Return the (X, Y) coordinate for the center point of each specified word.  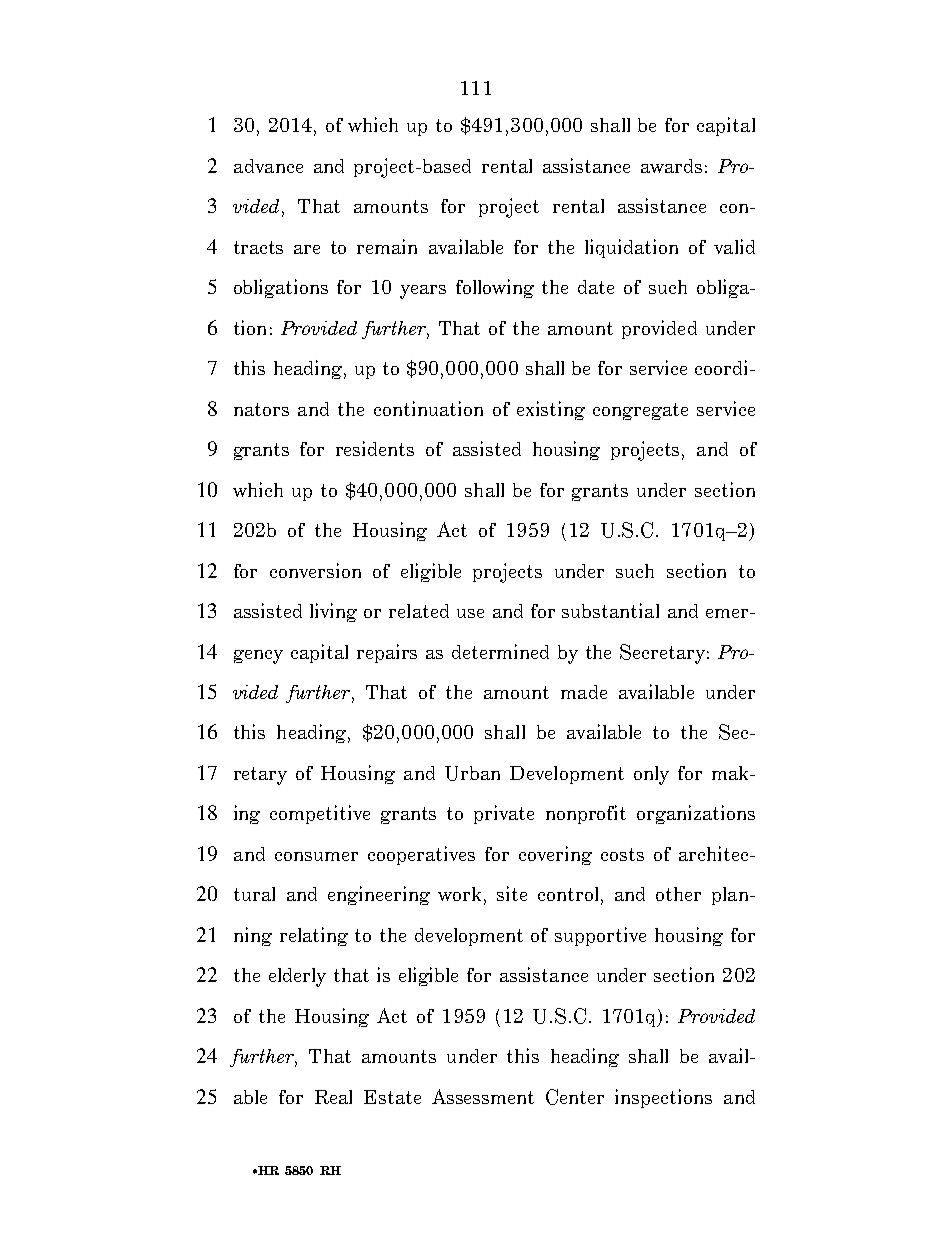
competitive (320, 814)
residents (375, 448)
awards (671, 166)
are (307, 249)
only (651, 775)
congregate (640, 411)
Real (333, 1097)
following (495, 288)
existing (551, 410)
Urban (472, 773)
